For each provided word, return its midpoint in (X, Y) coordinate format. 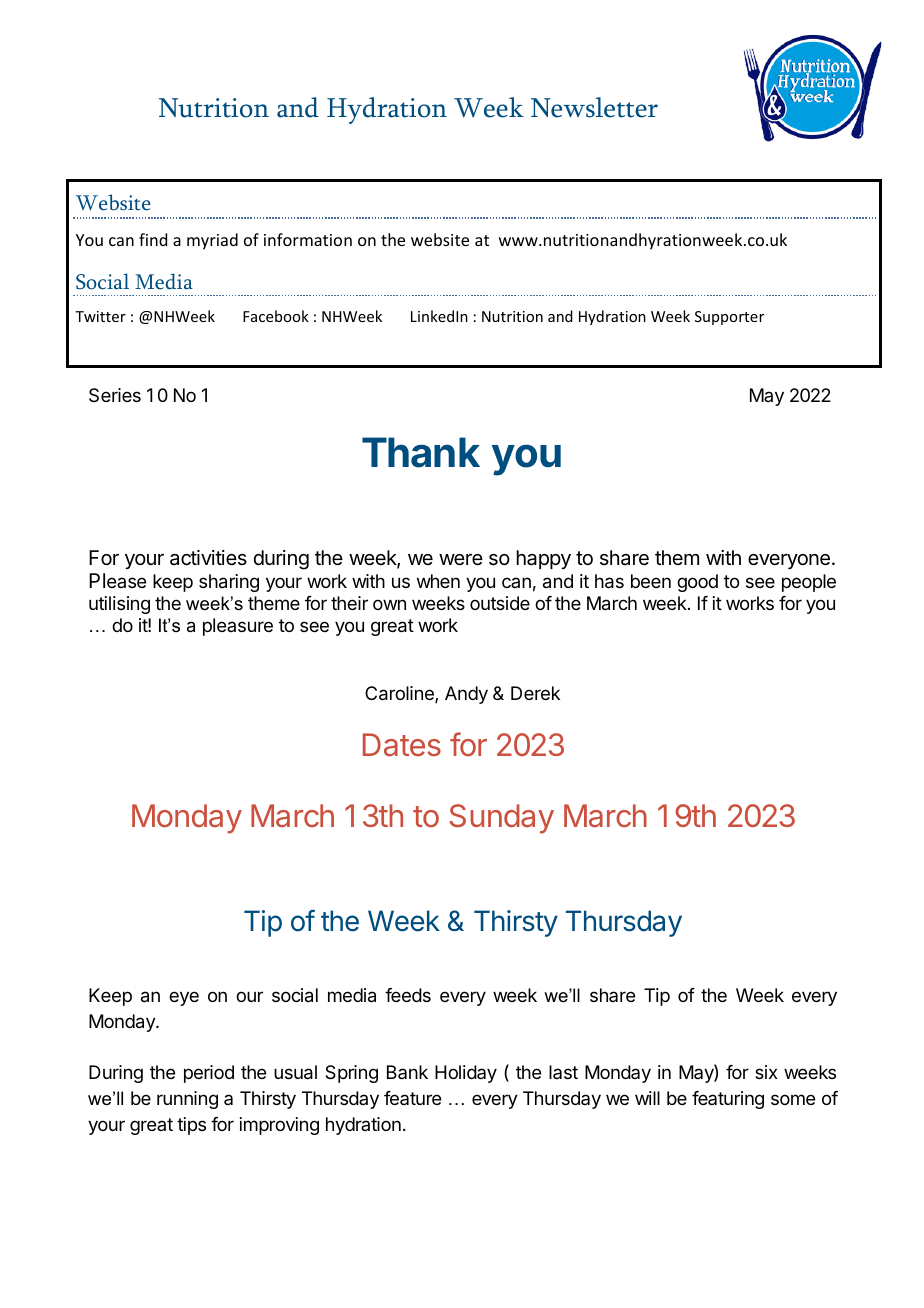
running (187, 1100)
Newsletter (594, 107)
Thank (421, 452)
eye (184, 998)
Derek (535, 693)
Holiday (466, 1074)
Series (115, 395)
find (153, 239)
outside (500, 603)
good (697, 583)
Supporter (729, 318)
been (651, 581)
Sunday (501, 819)
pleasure (238, 627)
